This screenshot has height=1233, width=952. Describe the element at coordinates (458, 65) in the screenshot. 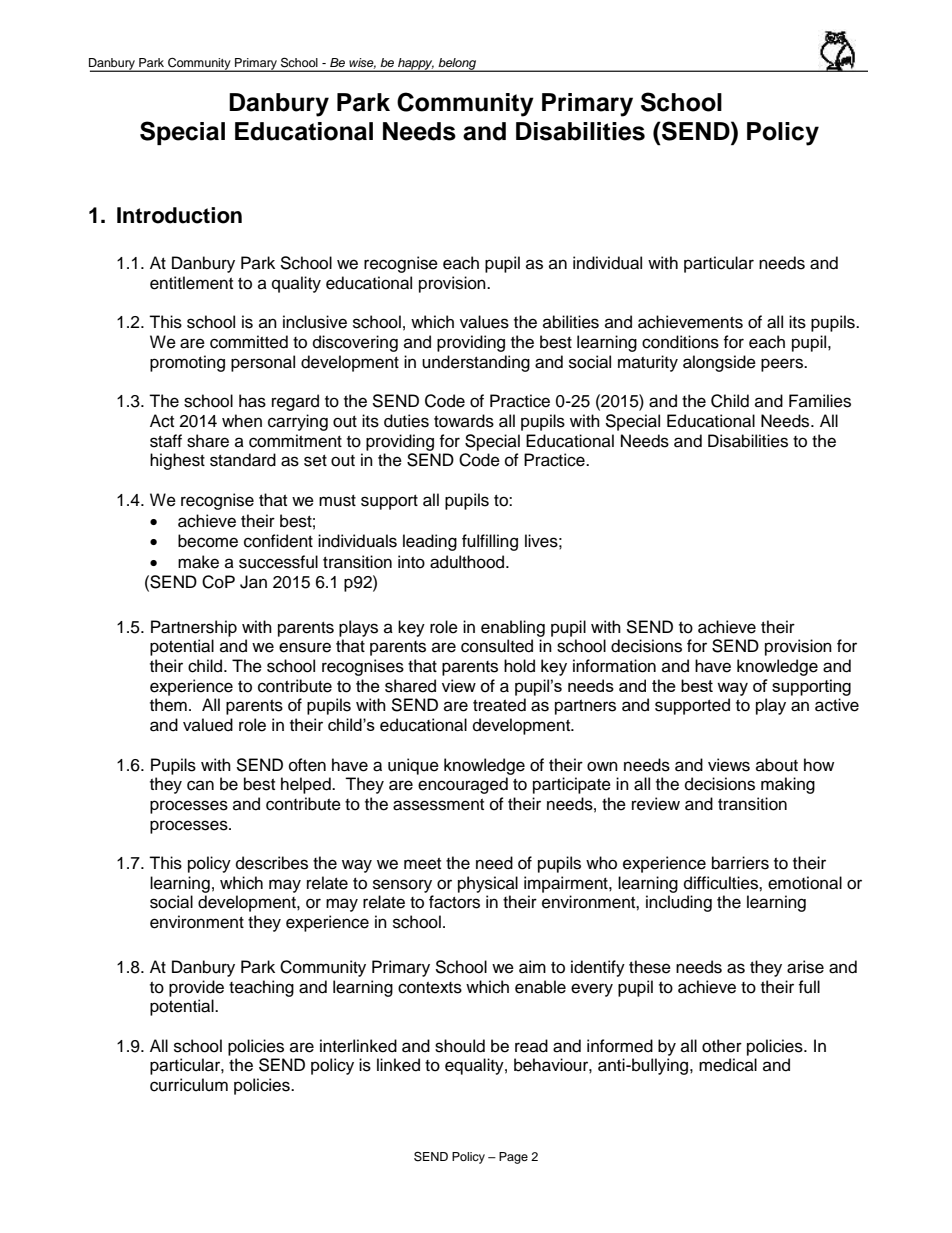

I see `belong` at that location.
